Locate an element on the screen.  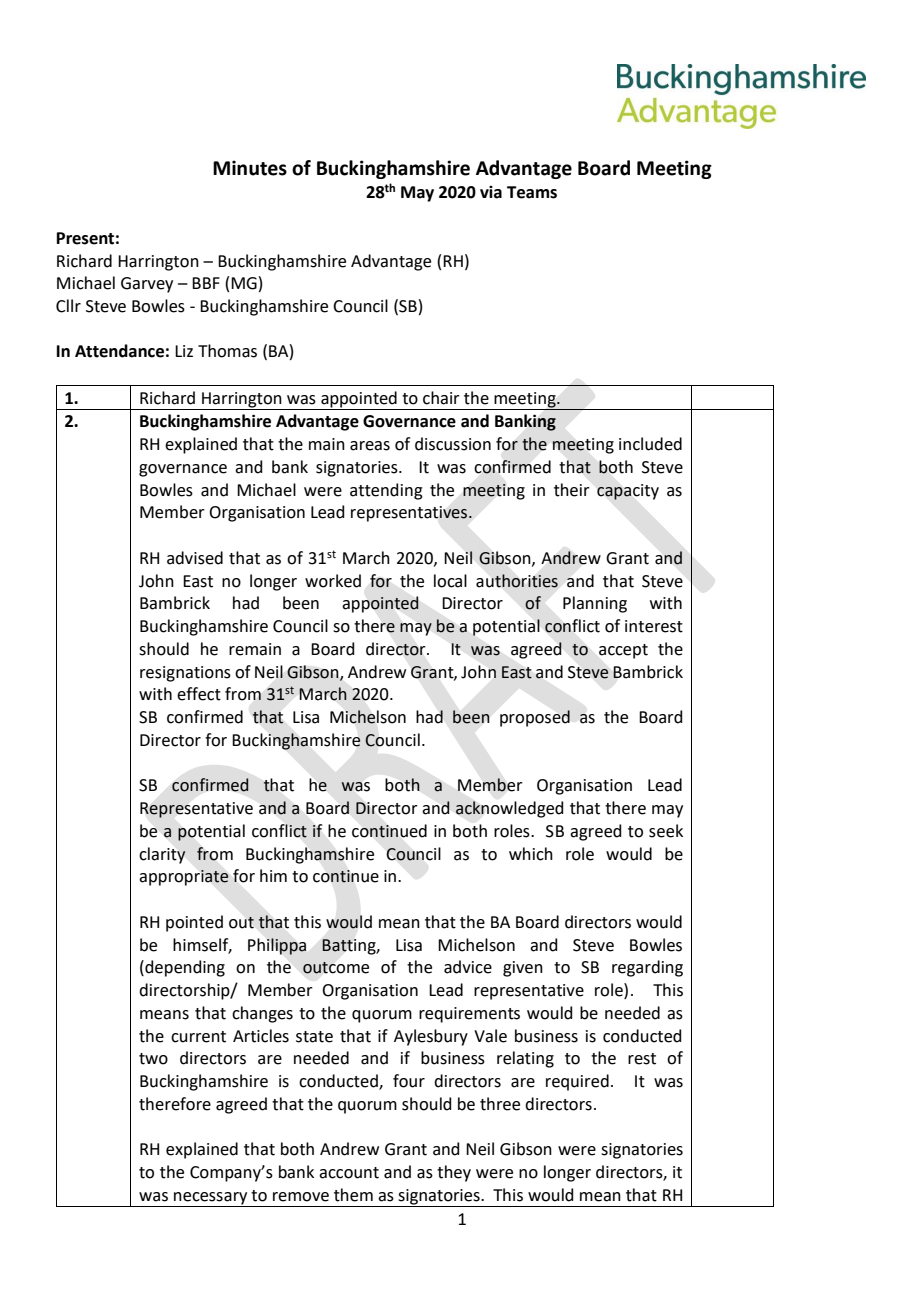
Minutes is located at coordinates (250, 168).
